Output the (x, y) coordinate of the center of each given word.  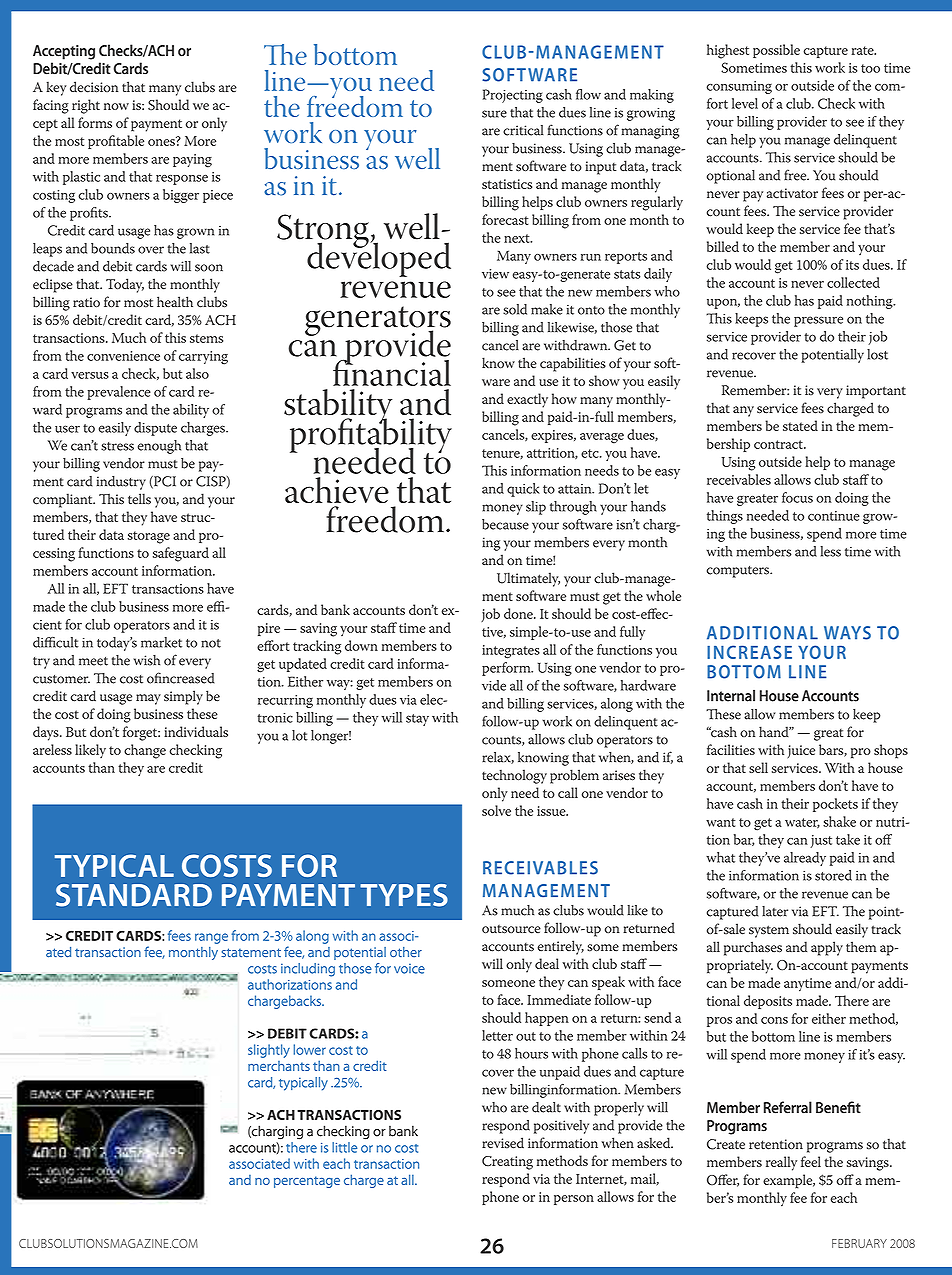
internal (731, 695)
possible (776, 51)
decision (94, 87)
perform (507, 669)
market (161, 642)
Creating (507, 1163)
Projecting (513, 96)
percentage (307, 1182)
